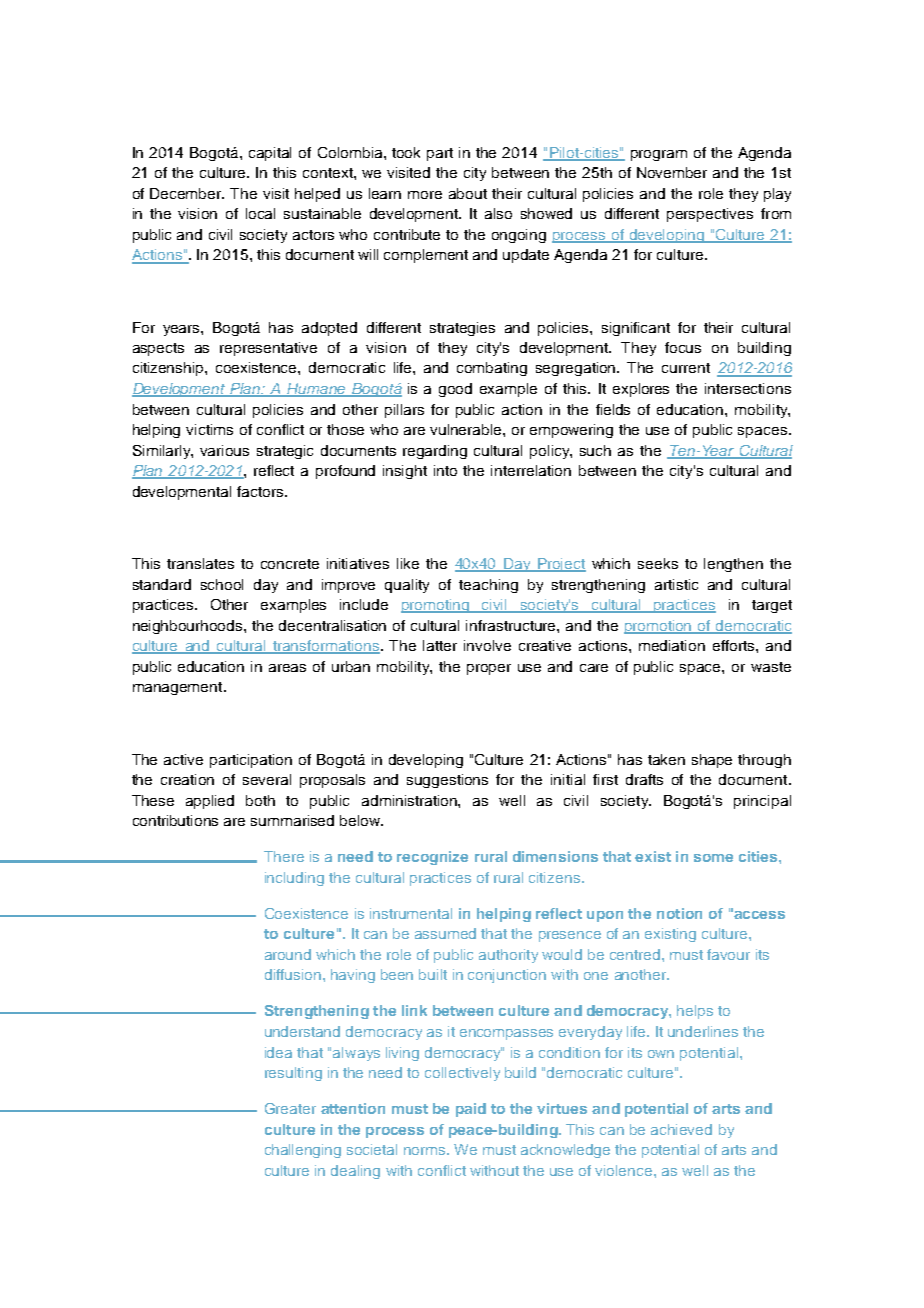 Image resolution: width=924 pixels, height=1308 pixels. I want to click on proper, so click(489, 669).
